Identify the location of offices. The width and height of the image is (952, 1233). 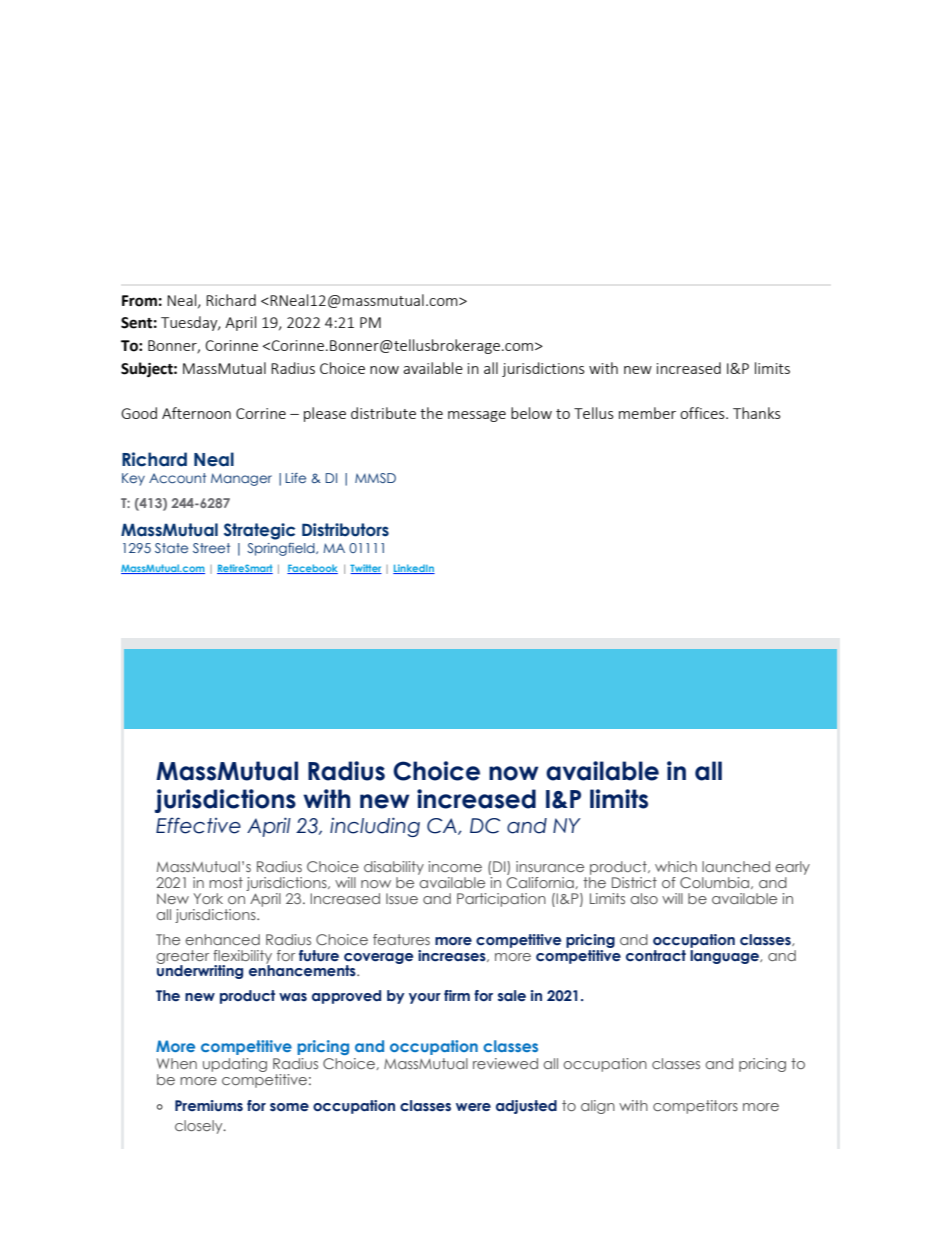
(703, 413).
